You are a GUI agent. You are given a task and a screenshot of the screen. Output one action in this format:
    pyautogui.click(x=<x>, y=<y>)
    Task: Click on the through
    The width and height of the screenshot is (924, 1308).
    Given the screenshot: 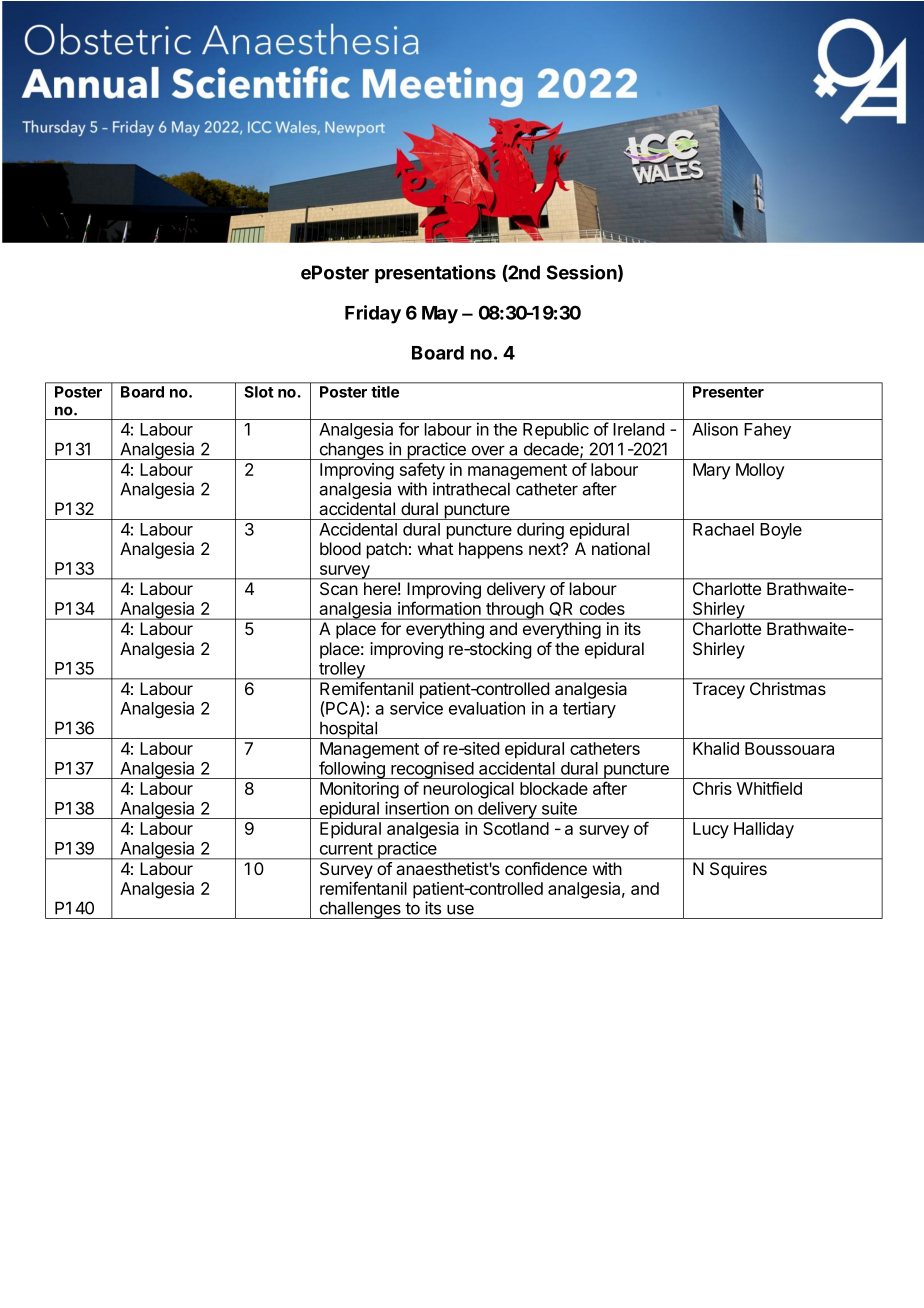 What is the action you would take?
    pyautogui.click(x=515, y=611)
